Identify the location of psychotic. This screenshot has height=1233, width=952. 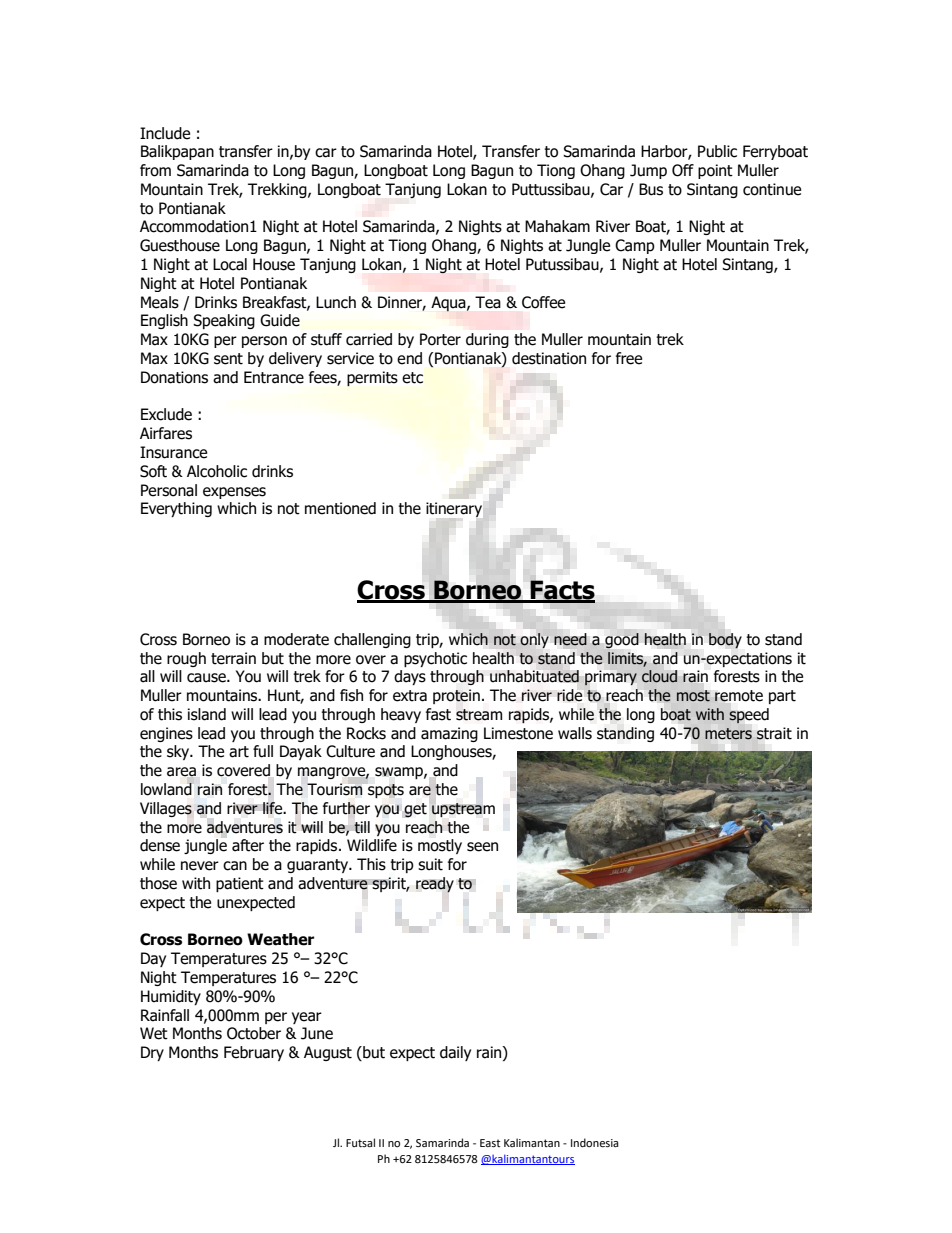
(435, 659).
